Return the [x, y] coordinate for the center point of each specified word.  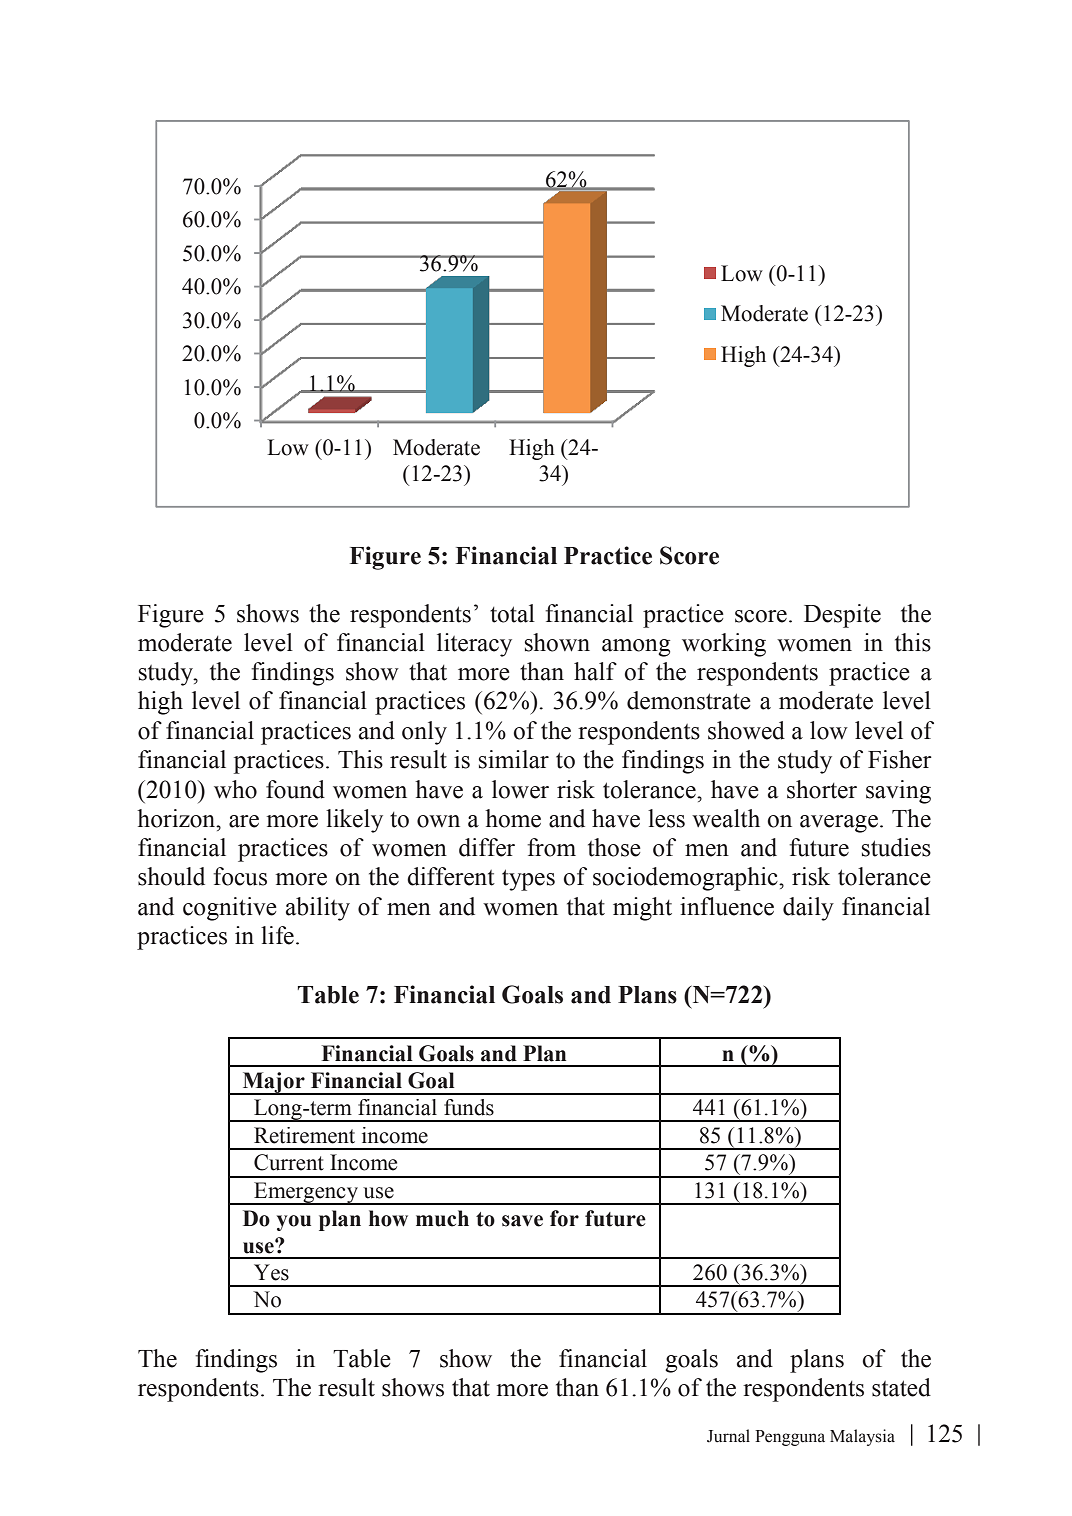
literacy [474, 645]
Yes [271, 1272]
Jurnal [728, 1436]
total [512, 613]
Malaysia [862, 1437]
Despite [842, 616]
